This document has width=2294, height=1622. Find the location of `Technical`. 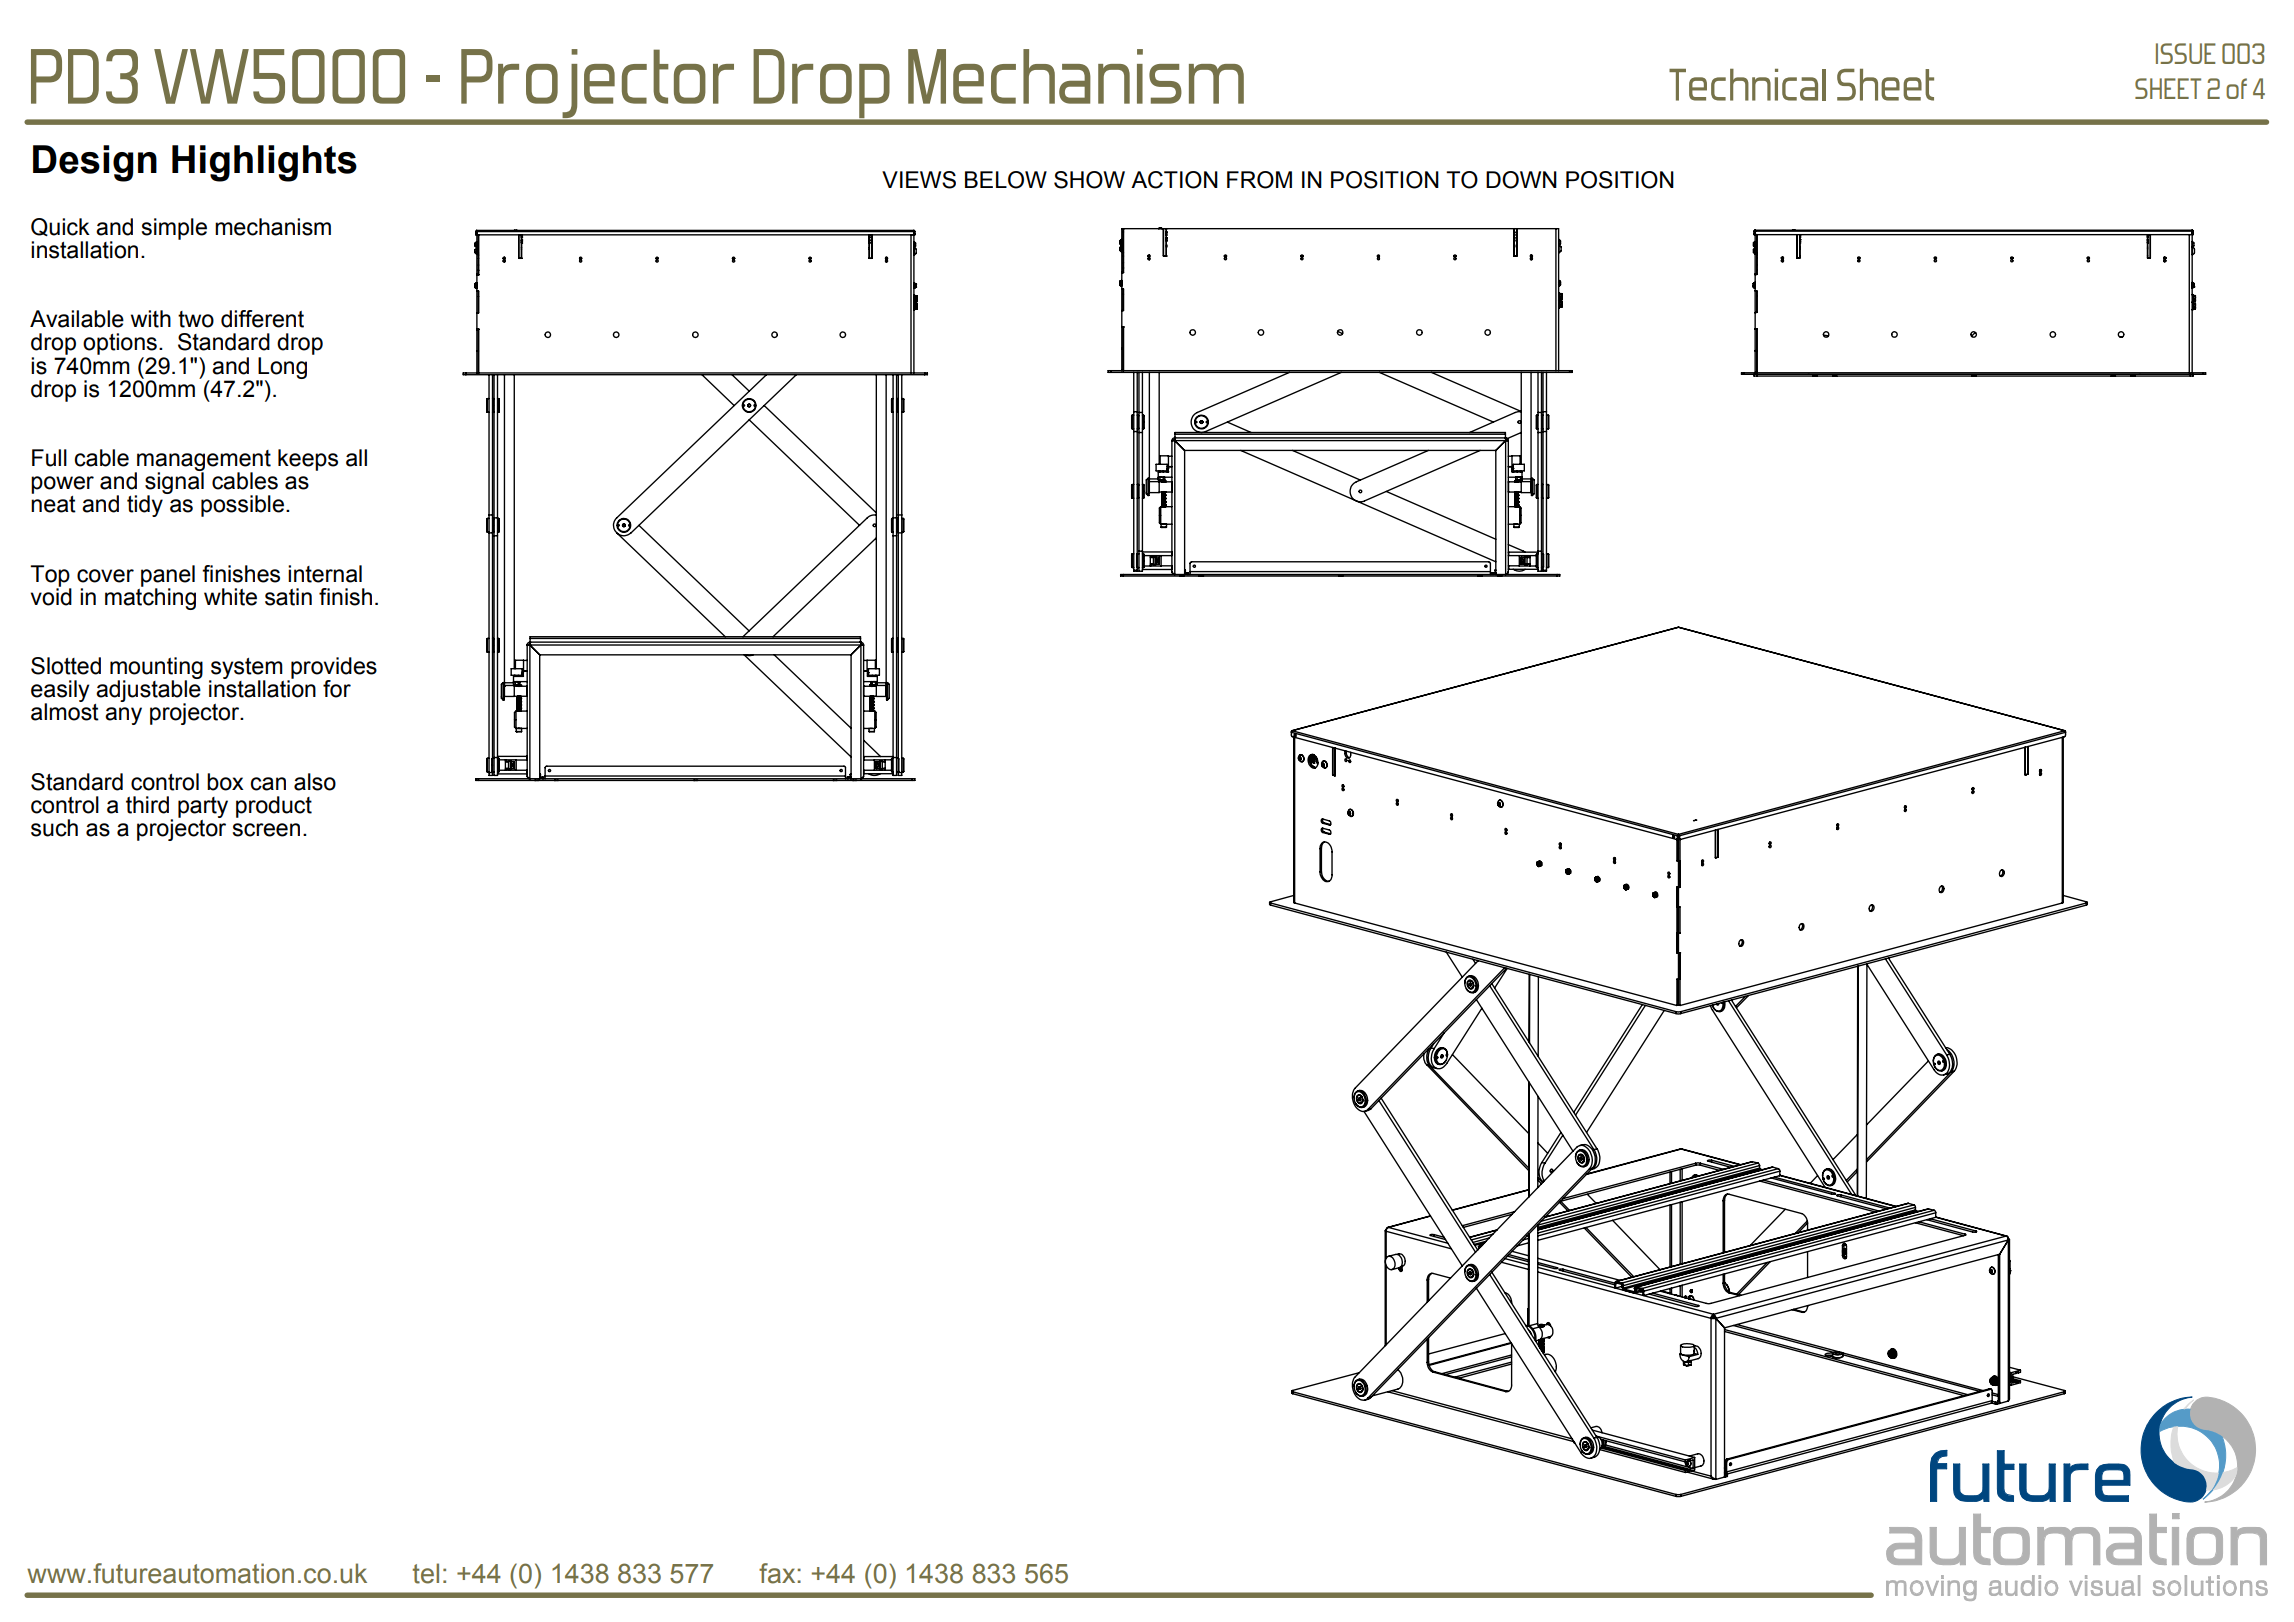

Technical is located at coordinates (1747, 85).
